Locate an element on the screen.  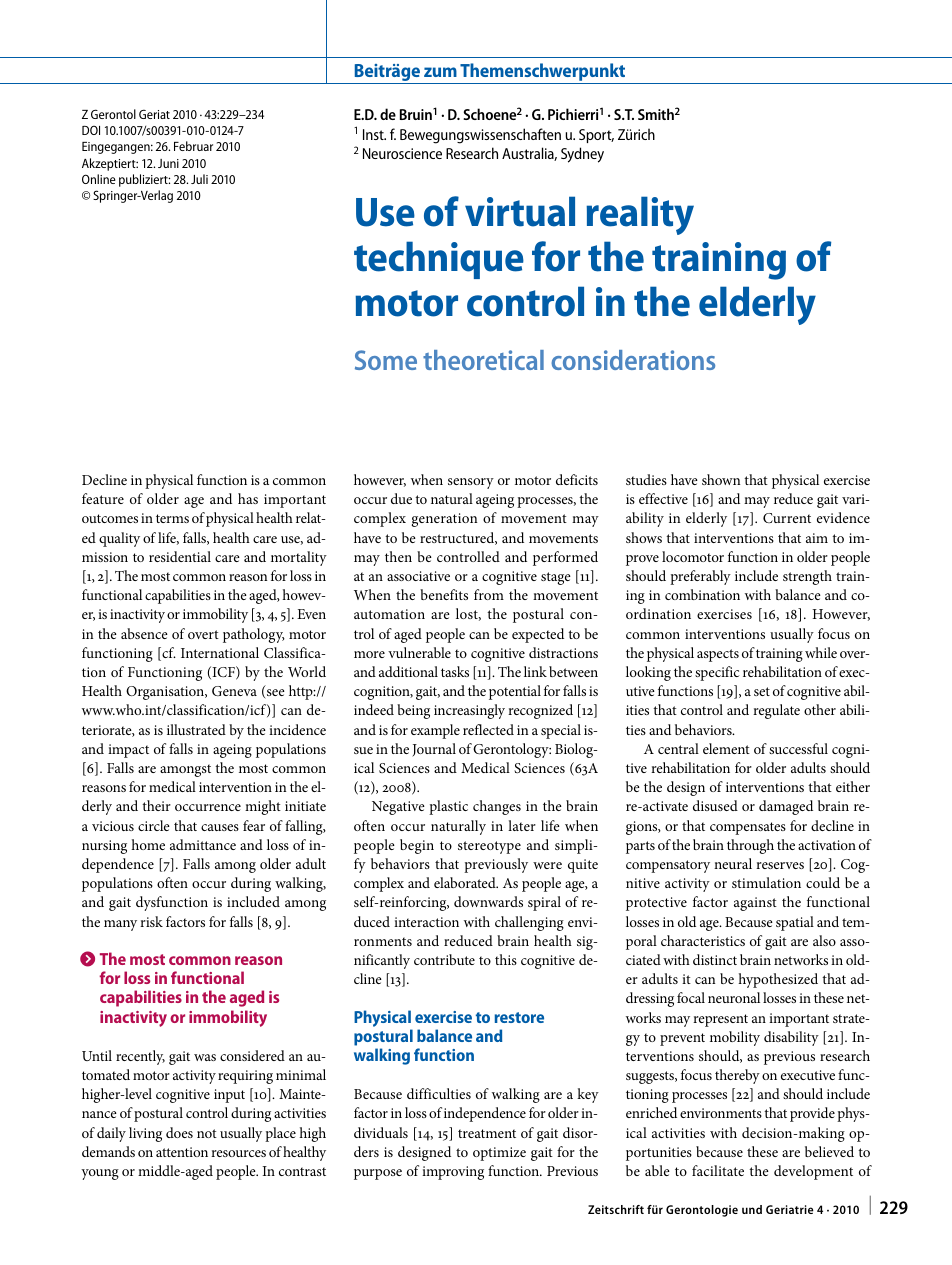
risk is located at coordinates (151, 921).
